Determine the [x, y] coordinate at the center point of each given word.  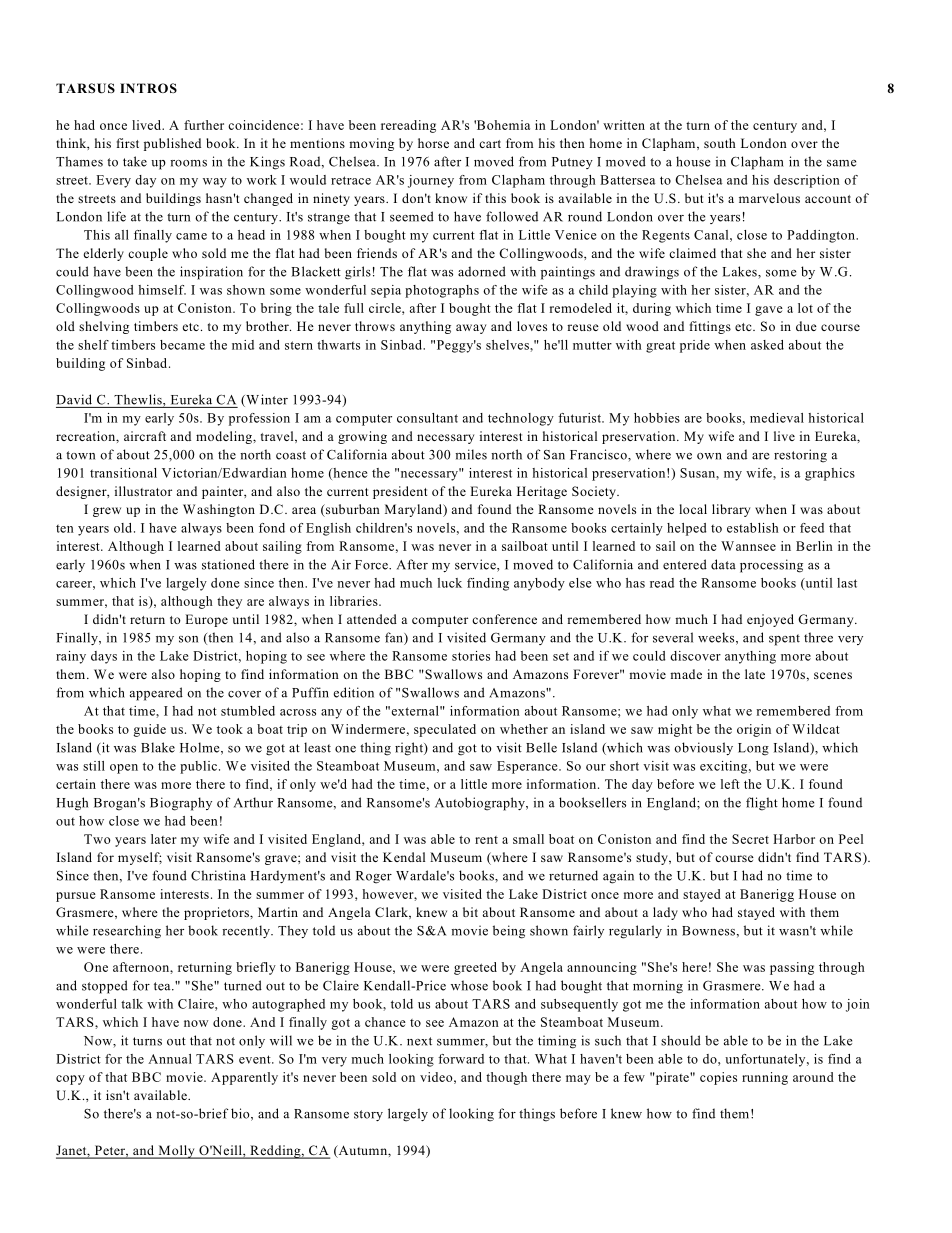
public [198, 767]
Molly [176, 1152]
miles [471, 454]
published [172, 144]
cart [490, 144]
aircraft [145, 436]
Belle [541, 747]
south [720, 143]
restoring [800, 456]
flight [762, 804]
